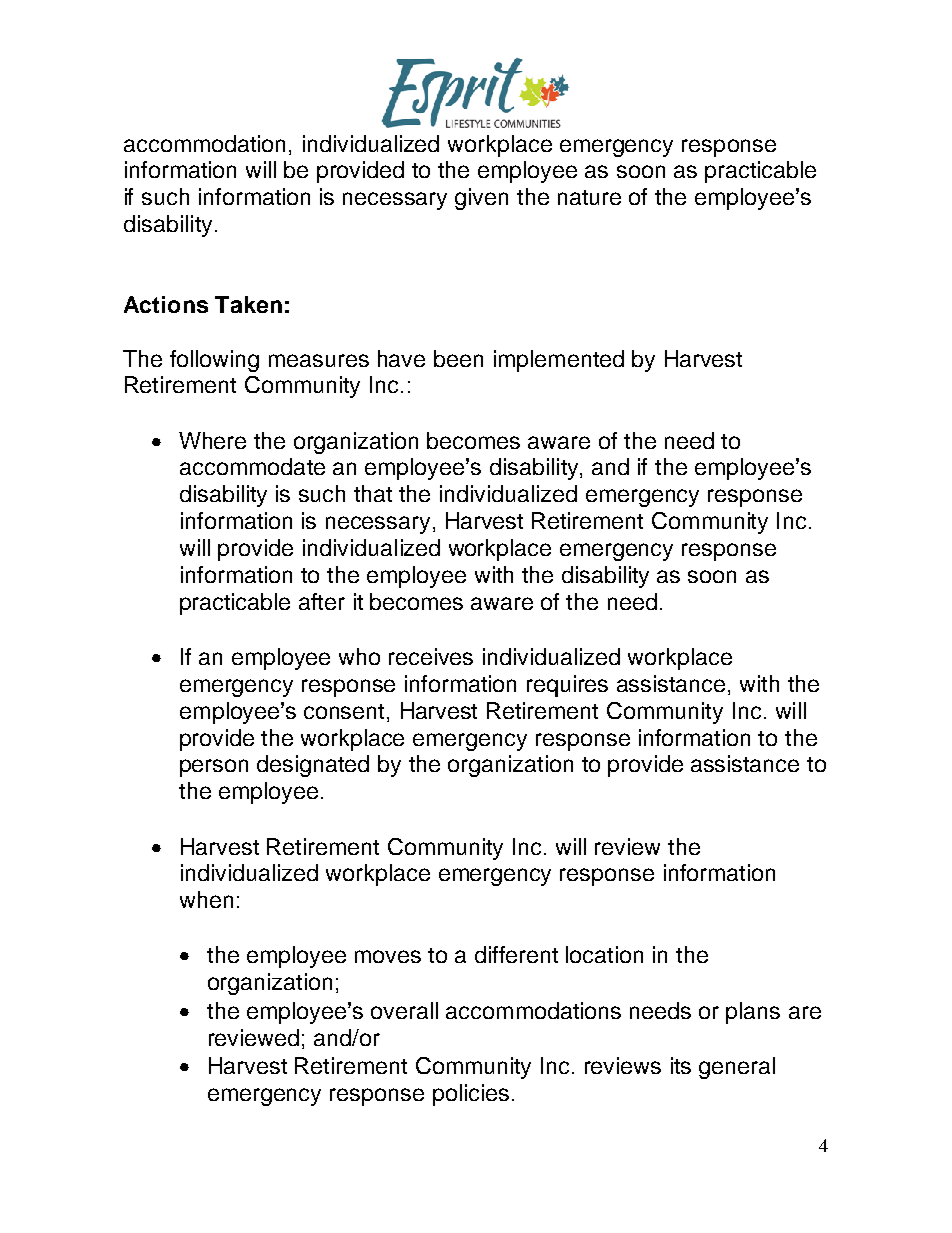 The height and width of the screenshot is (1233, 952). Describe the element at coordinates (589, 197) in the screenshot. I see `nature` at that location.
